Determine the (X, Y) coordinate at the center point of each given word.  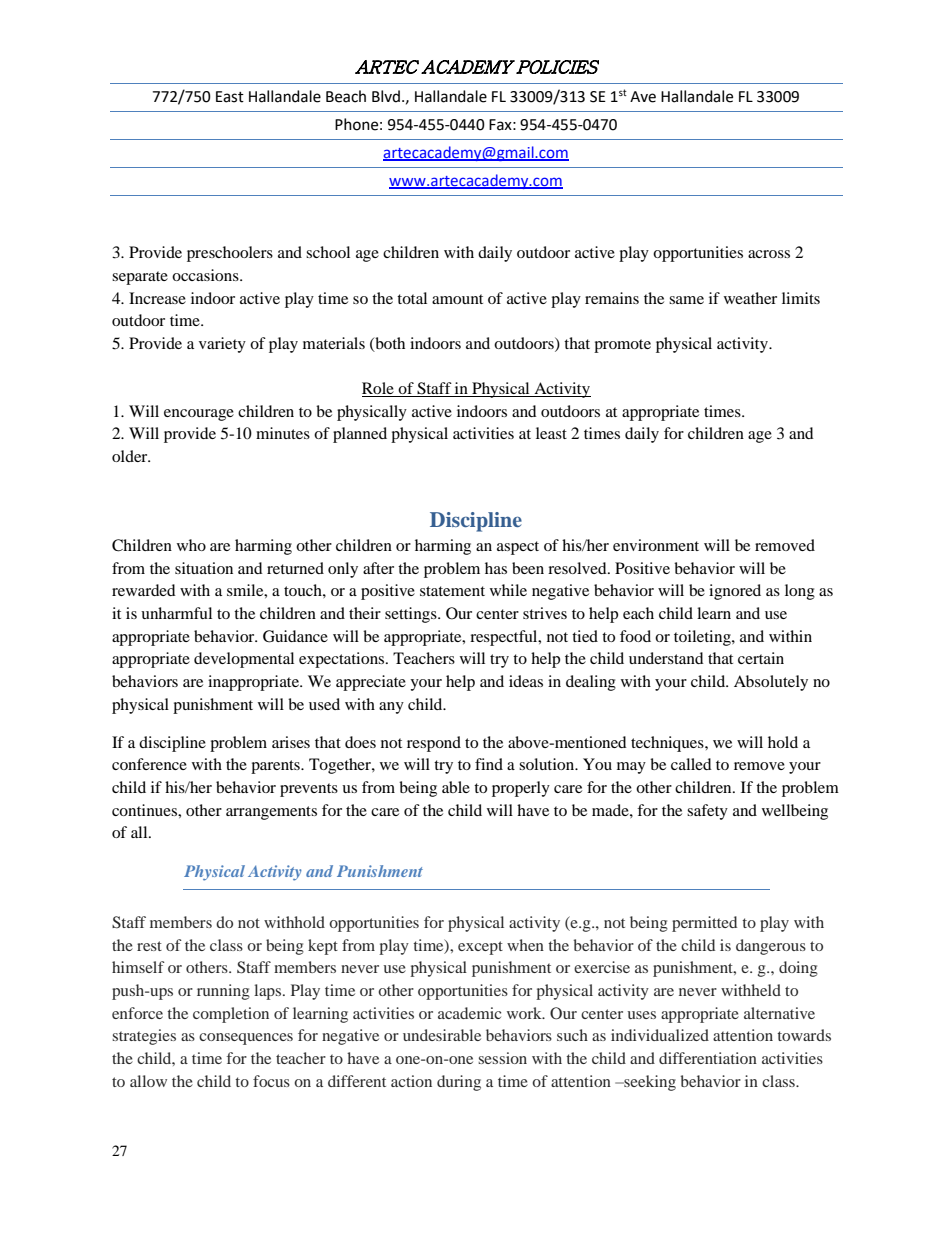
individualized (660, 1035)
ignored (735, 592)
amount (457, 299)
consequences (246, 1039)
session (502, 1058)
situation (204, 568)
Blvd (386, 96)
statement (452, 591)
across (769, 254)
